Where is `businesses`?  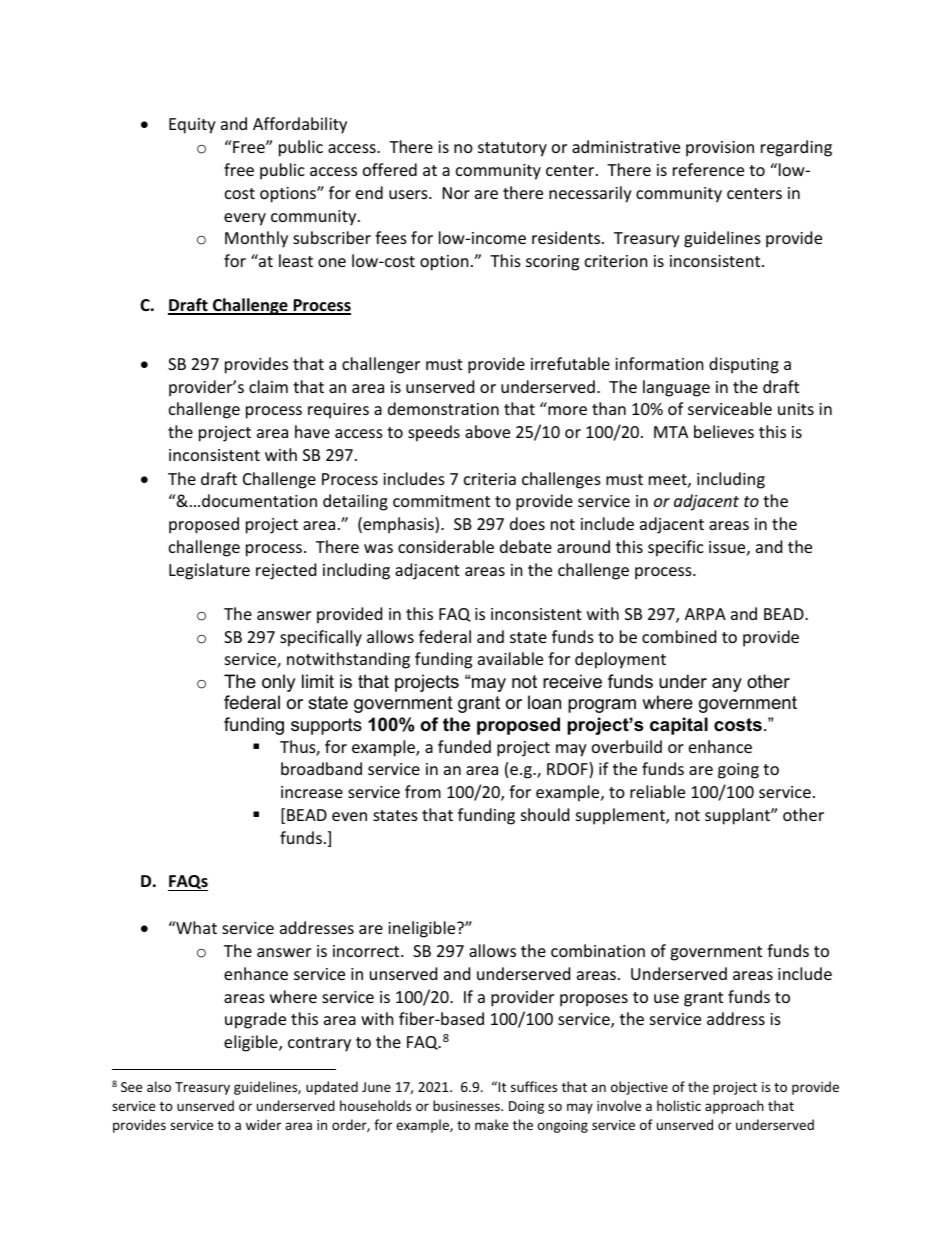
businesses is located at coordinates (467, 1105).
